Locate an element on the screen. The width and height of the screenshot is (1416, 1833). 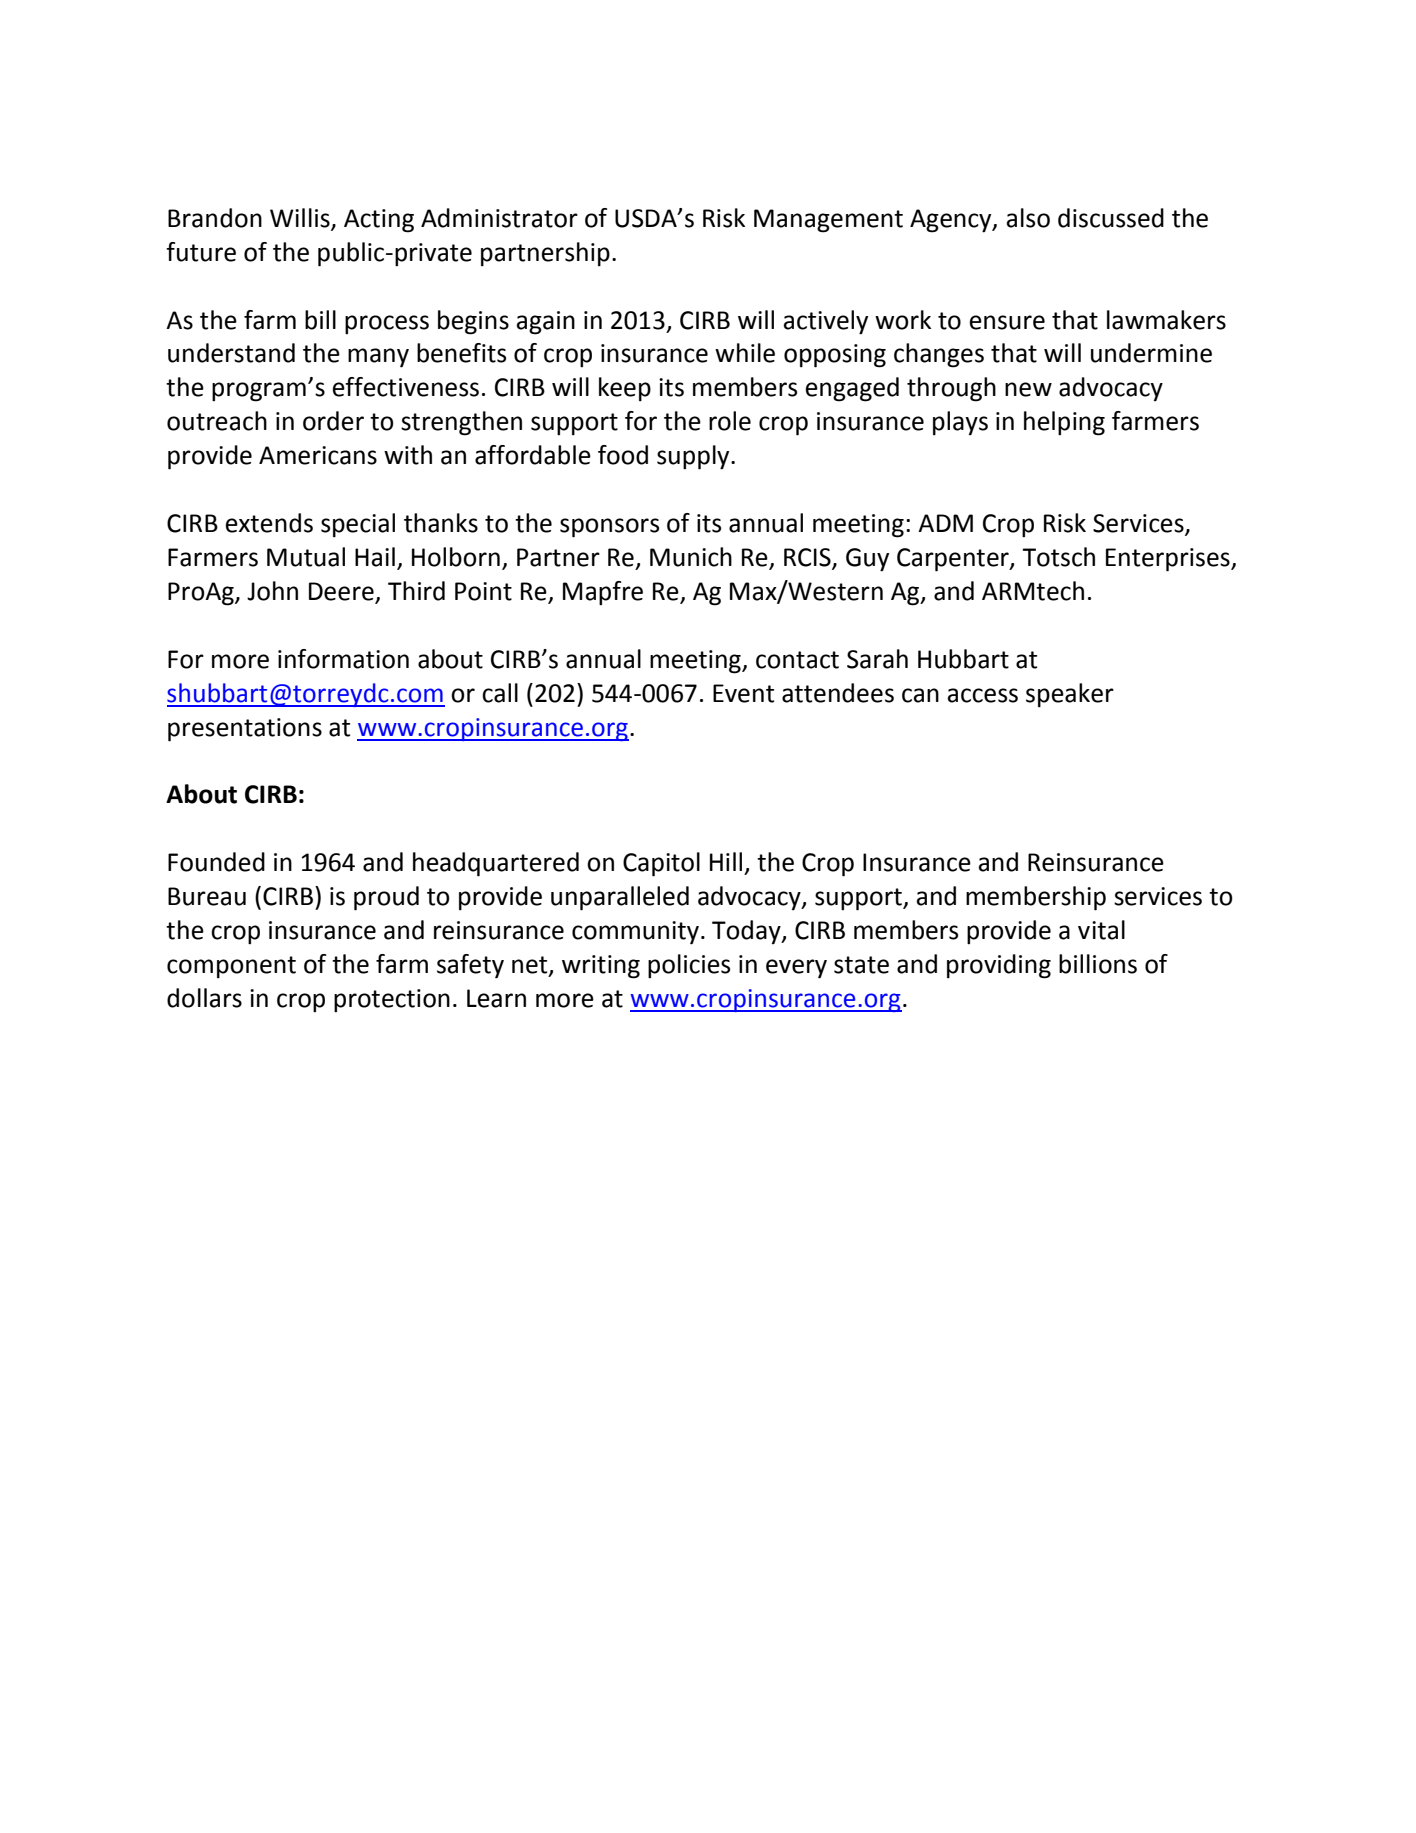
policies is located at coordinates (689, 966).
